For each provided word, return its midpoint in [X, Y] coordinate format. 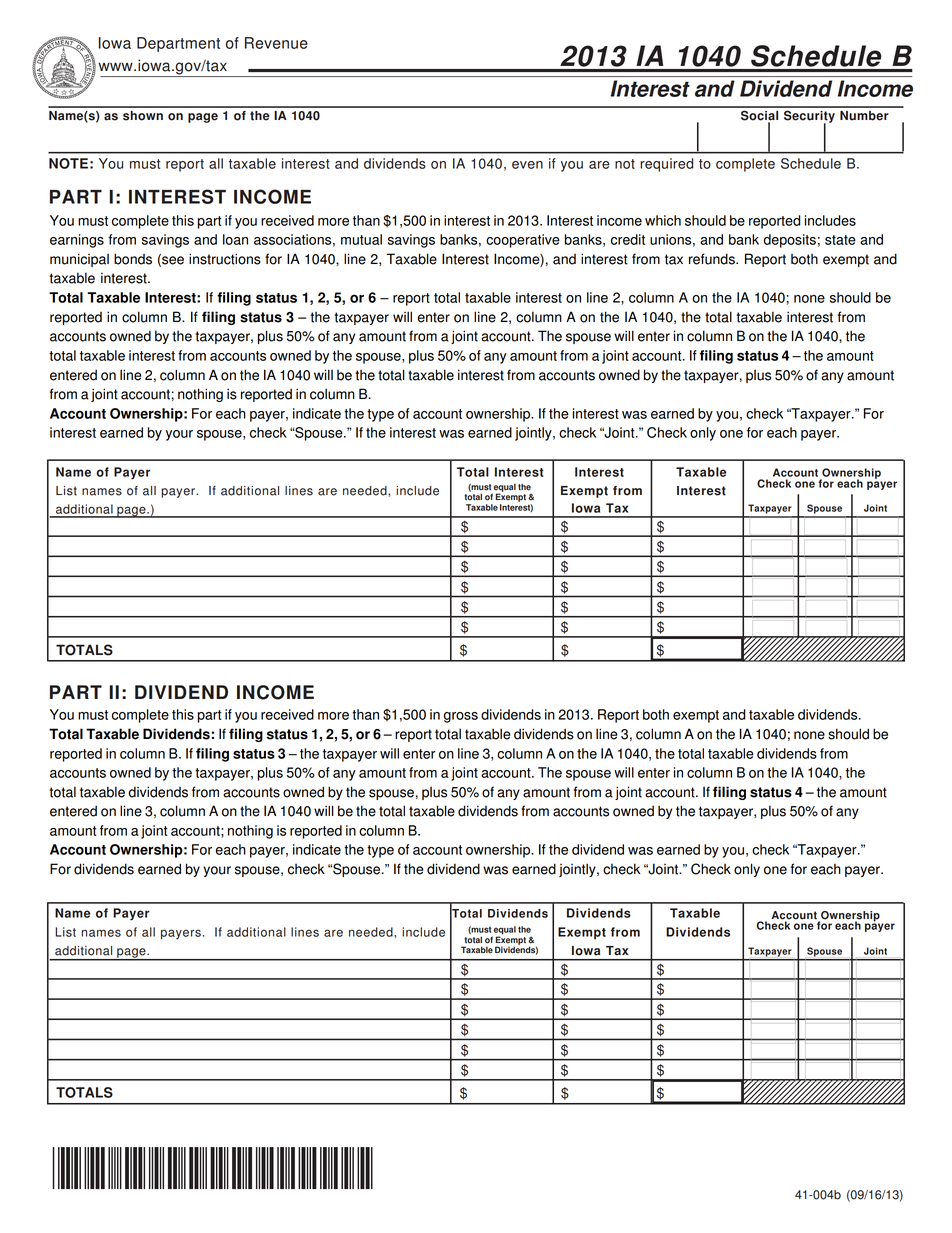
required [666, 165]
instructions [225, 259]
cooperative [523, 241]
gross [461, 717]
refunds [713, 259]
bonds [133, 259]
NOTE [68, 163]
